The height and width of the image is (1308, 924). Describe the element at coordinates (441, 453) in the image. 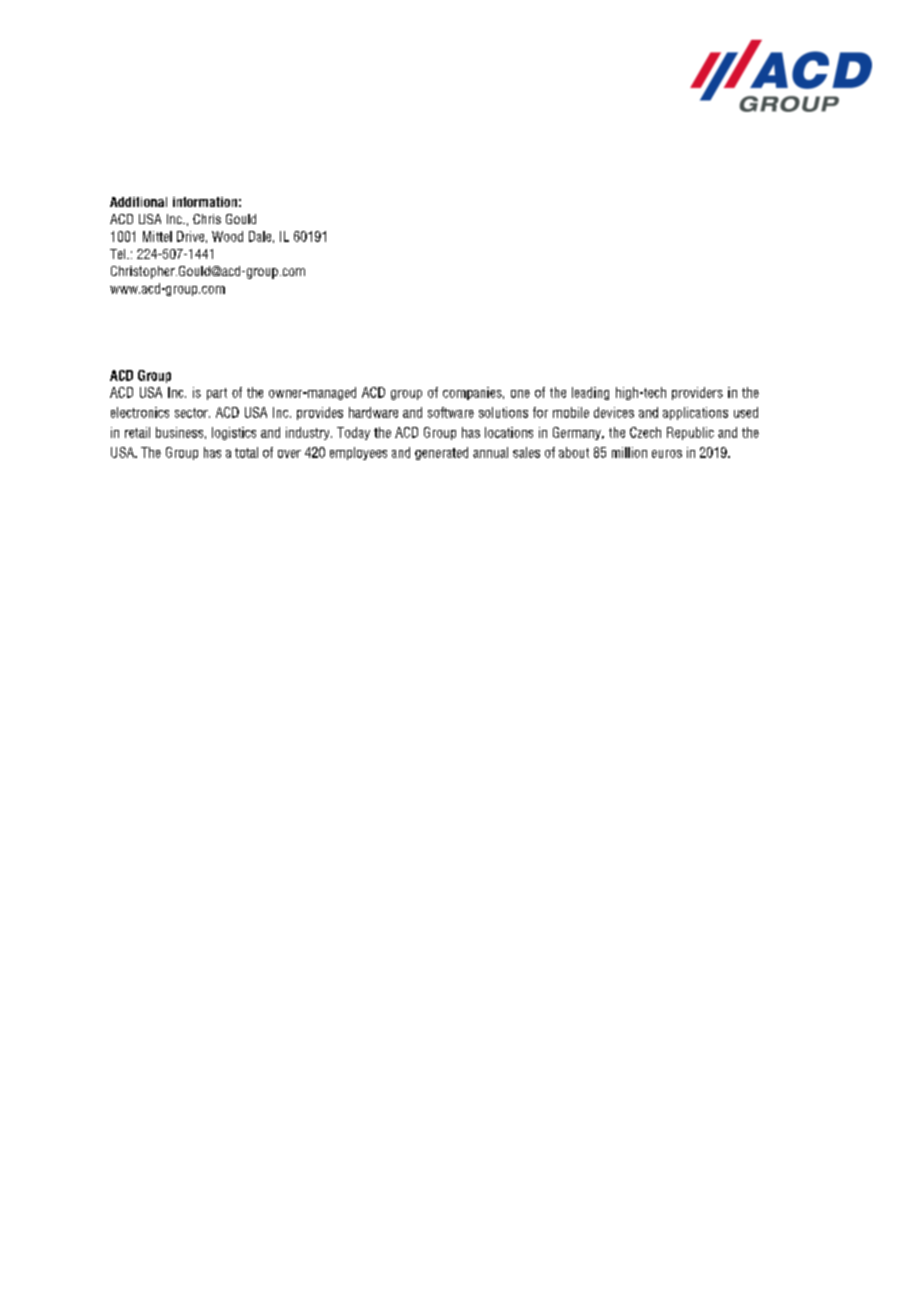

I see `generated` at that location.
